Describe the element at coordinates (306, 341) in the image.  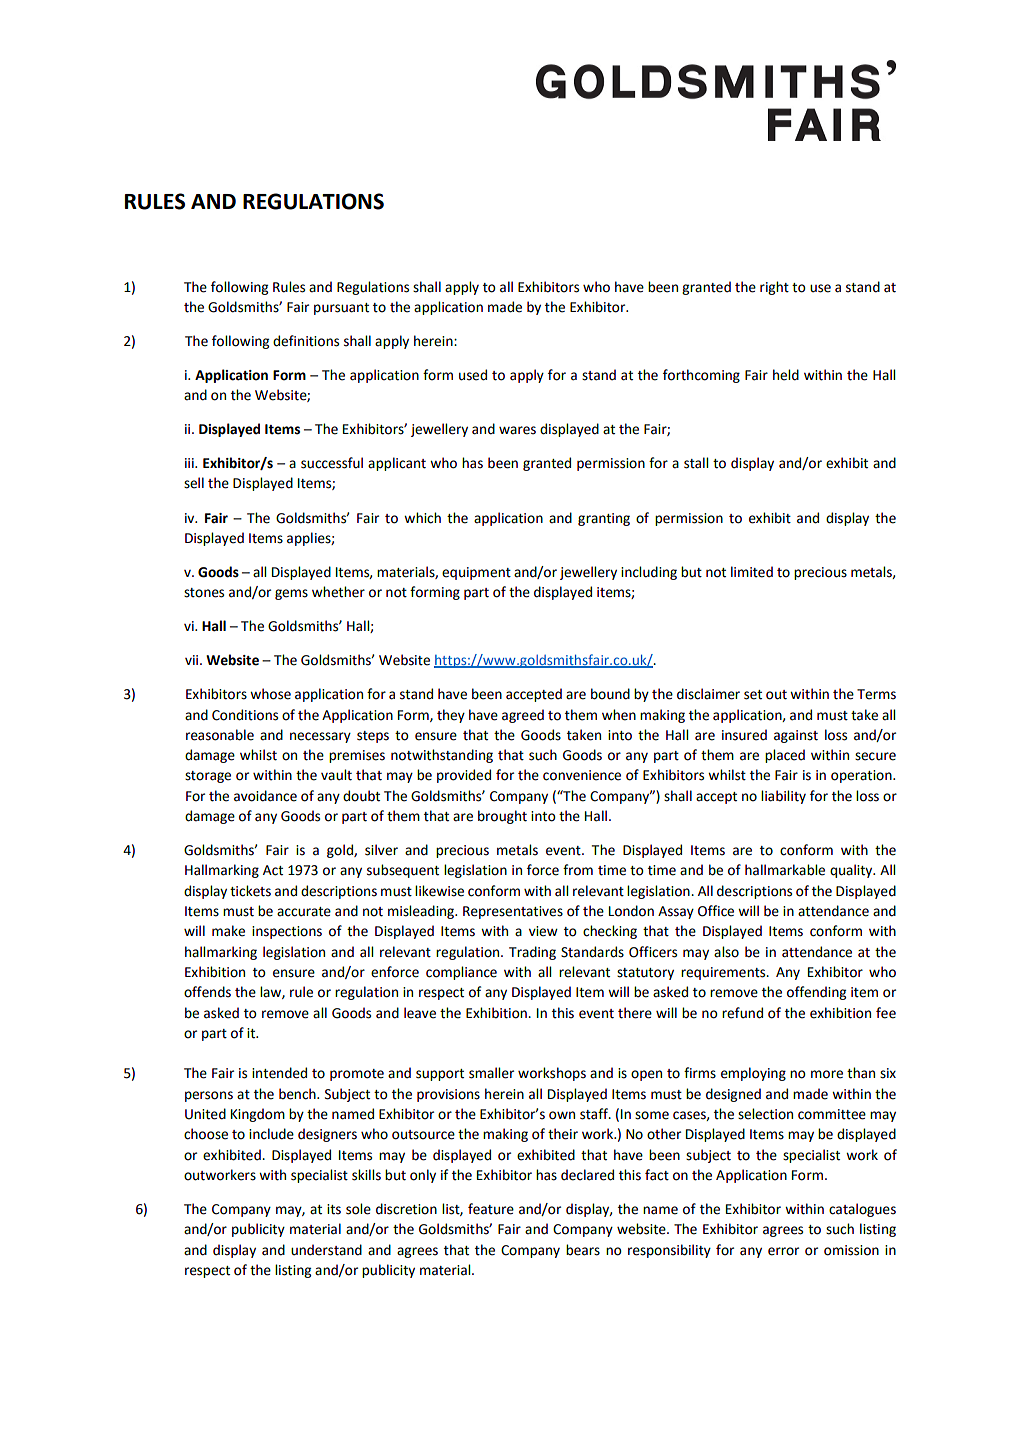
I see `definitions` at that location.
